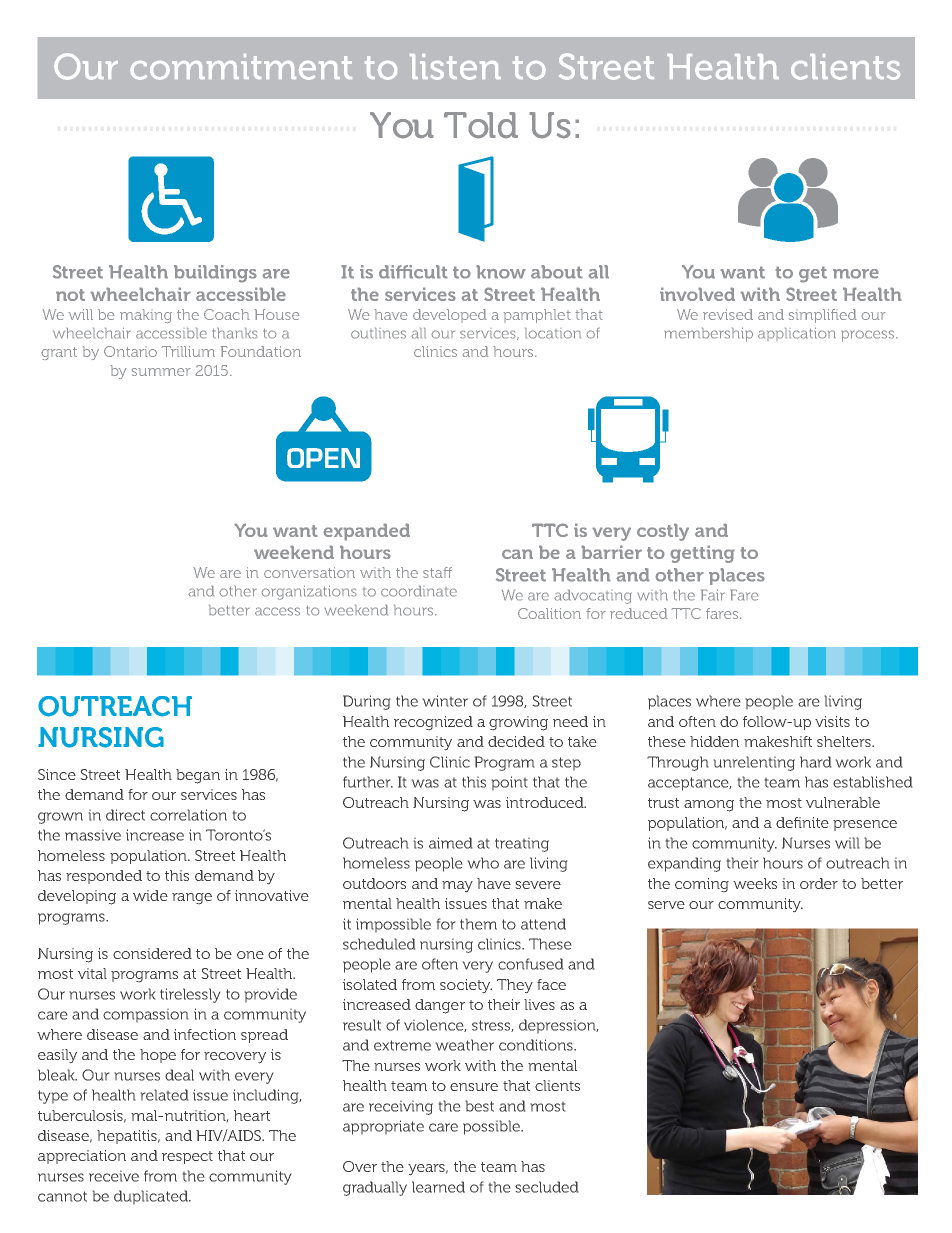  What do you see at coordinates (241, 67) in the screenshot?
I see `commitment` at bounding box center [241, 67].
